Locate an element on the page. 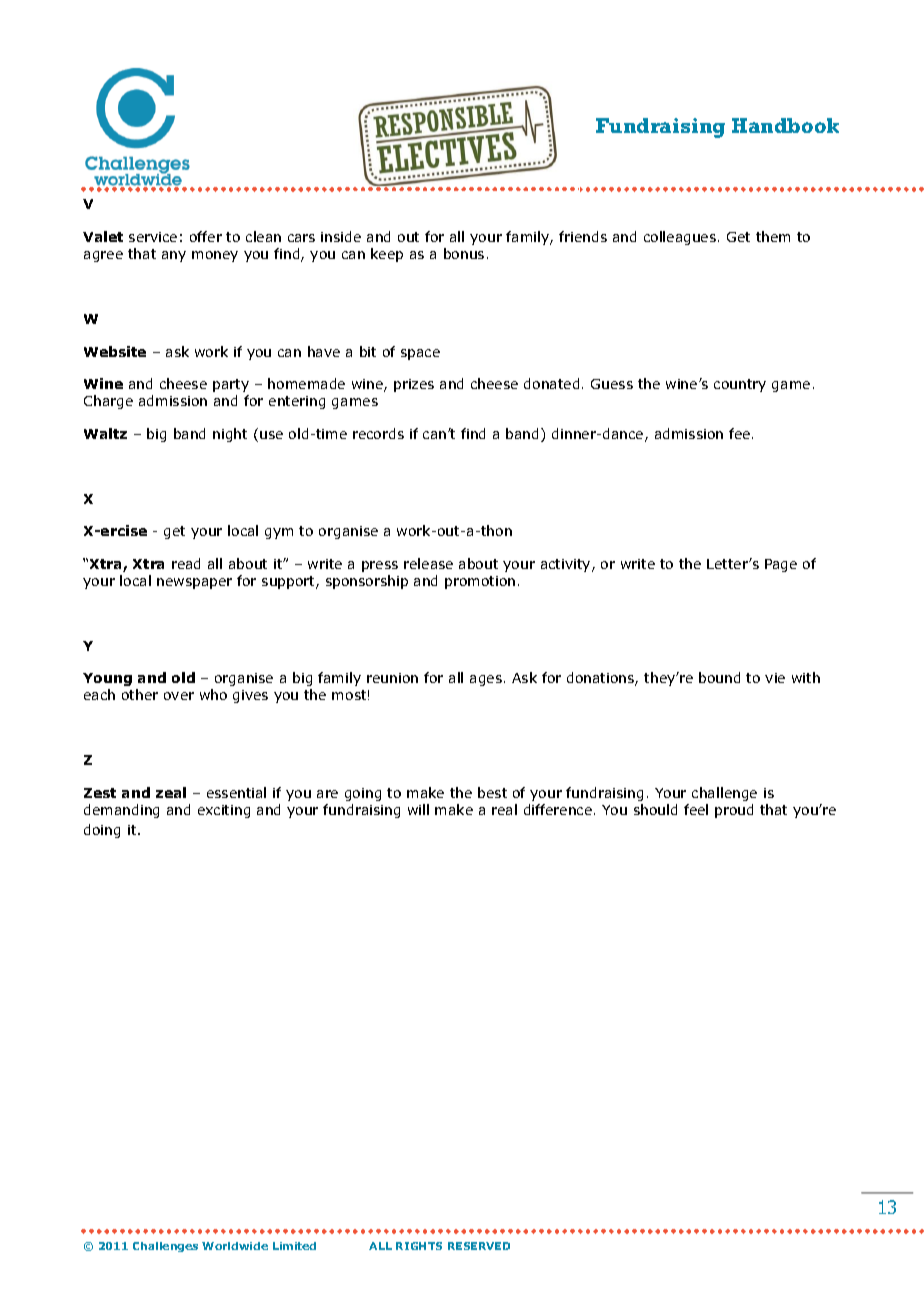 Image resolution: width=924 pixels, height=1308 pixels. bound is located at coordinates (719, 677).
